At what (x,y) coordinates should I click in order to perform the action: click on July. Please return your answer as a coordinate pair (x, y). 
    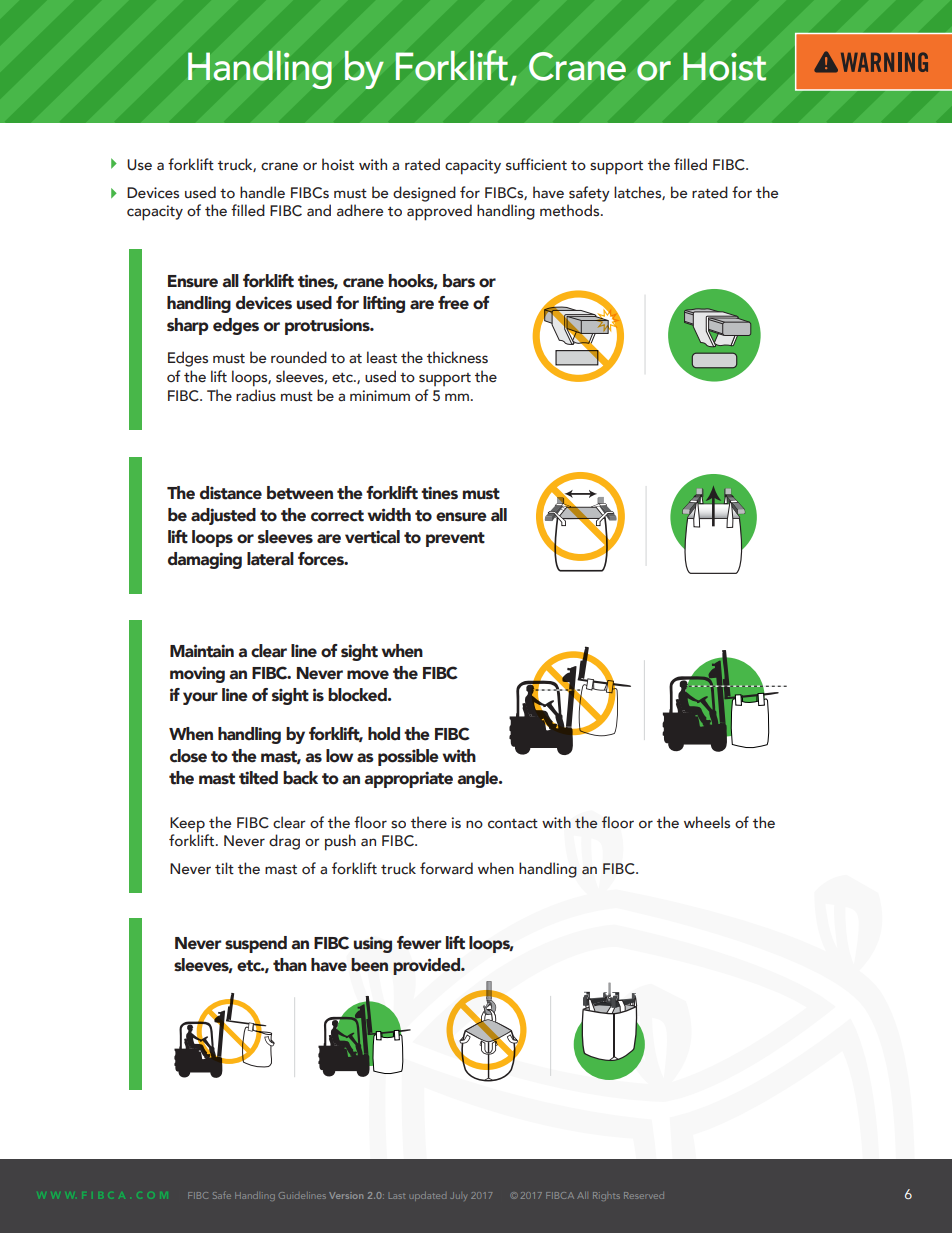
    Looking at the image, I should click on (459, 1196).
